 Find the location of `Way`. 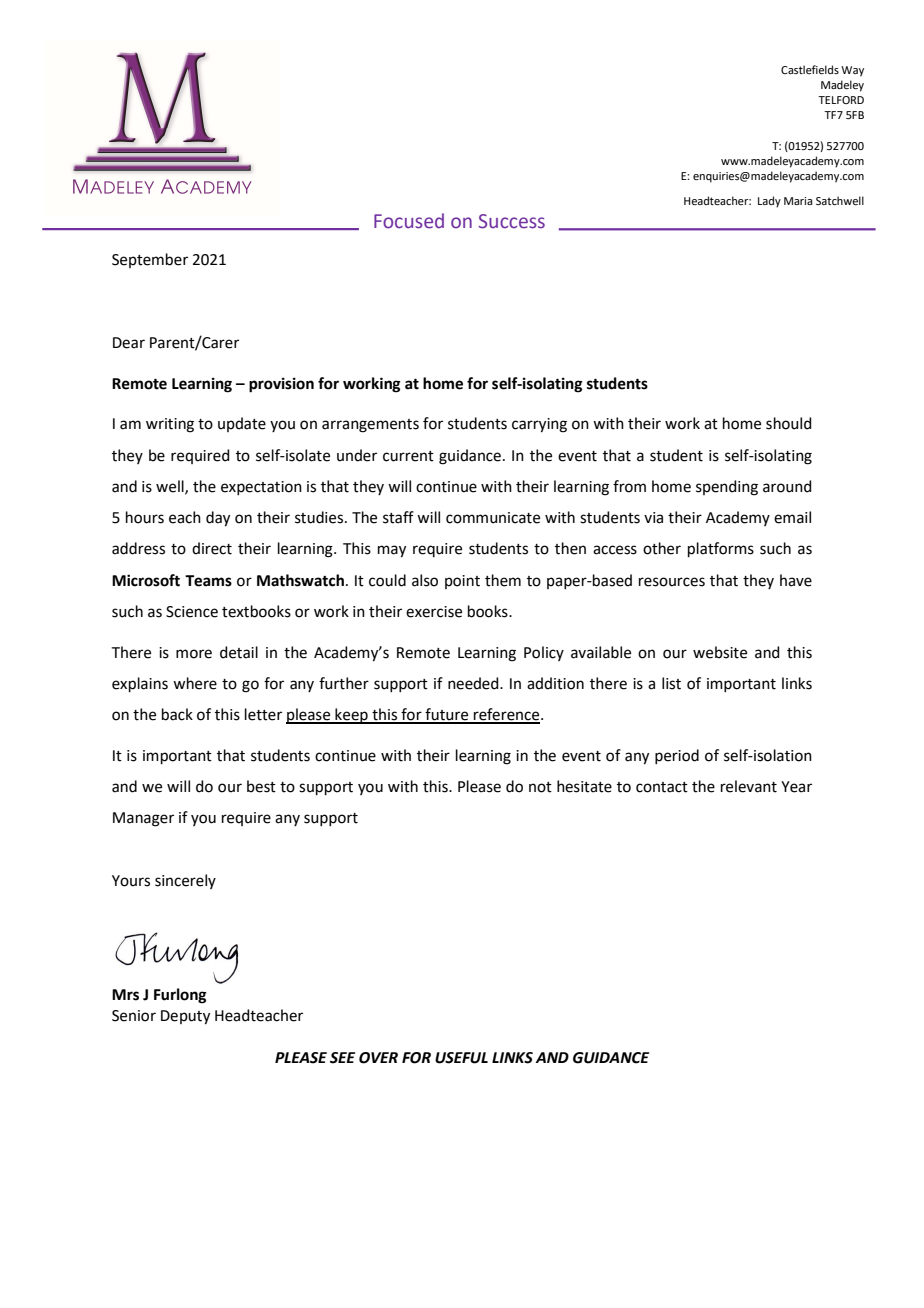

Way is located at coordinates (852, 71).
